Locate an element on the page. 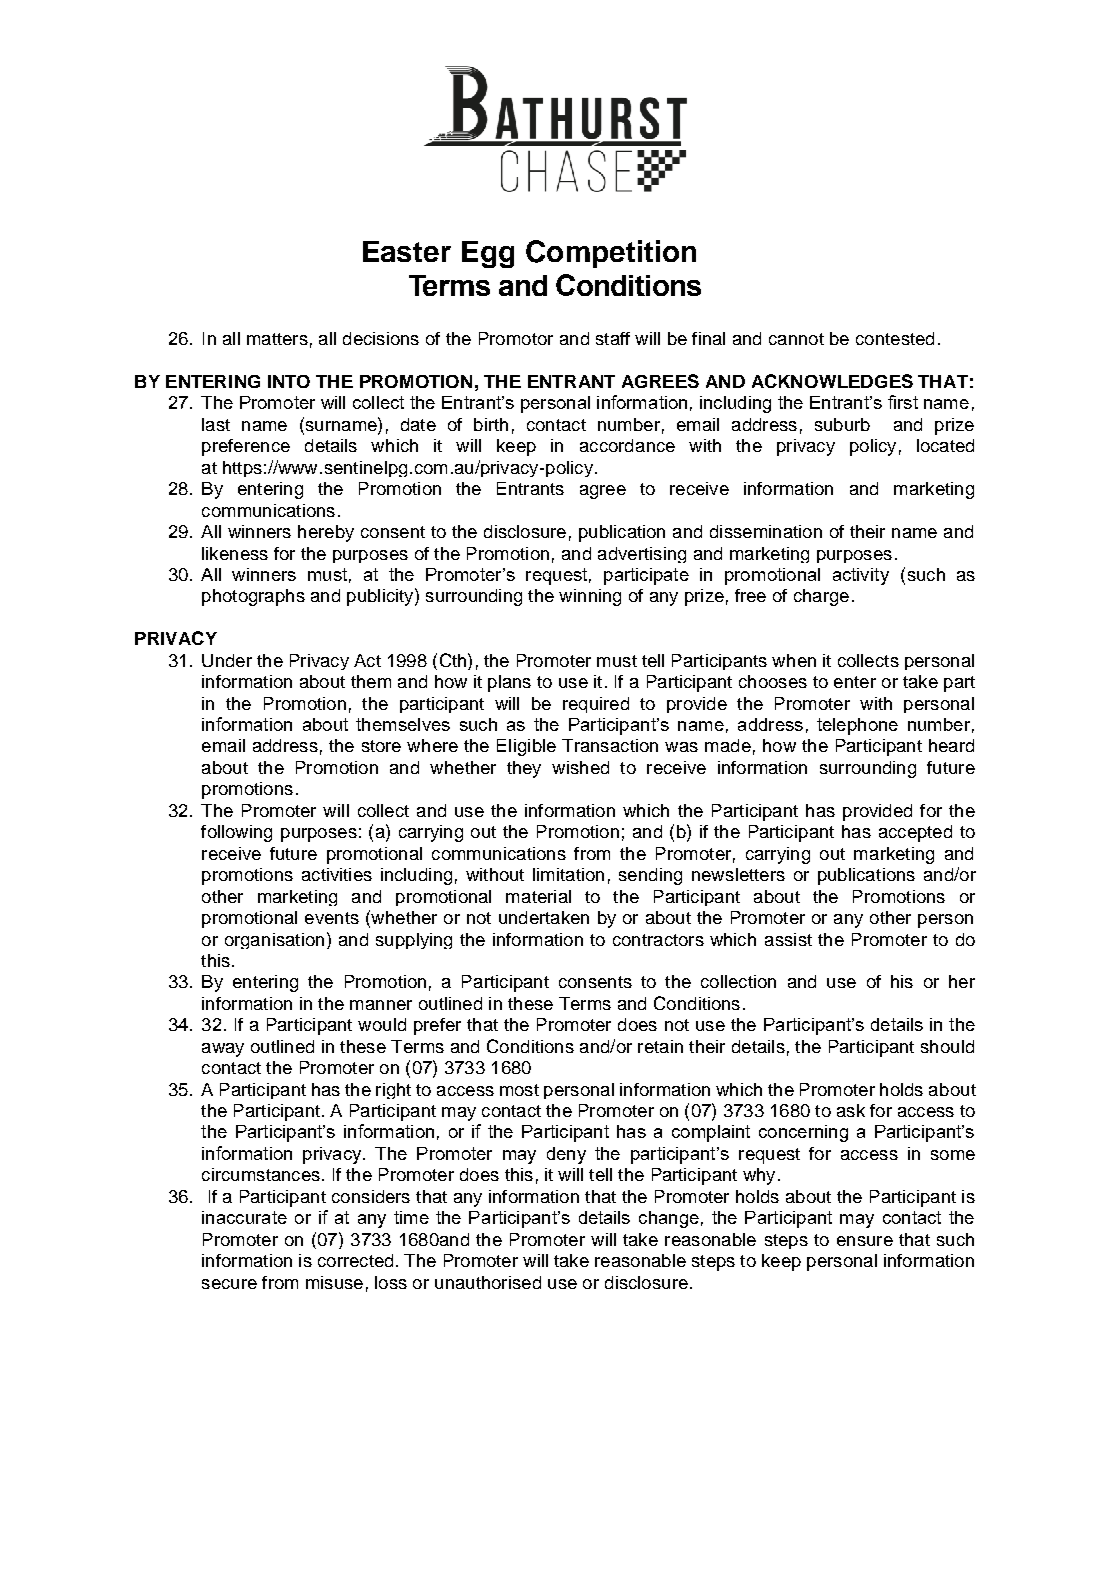  ensure is located at coordinates (865, 1241).
